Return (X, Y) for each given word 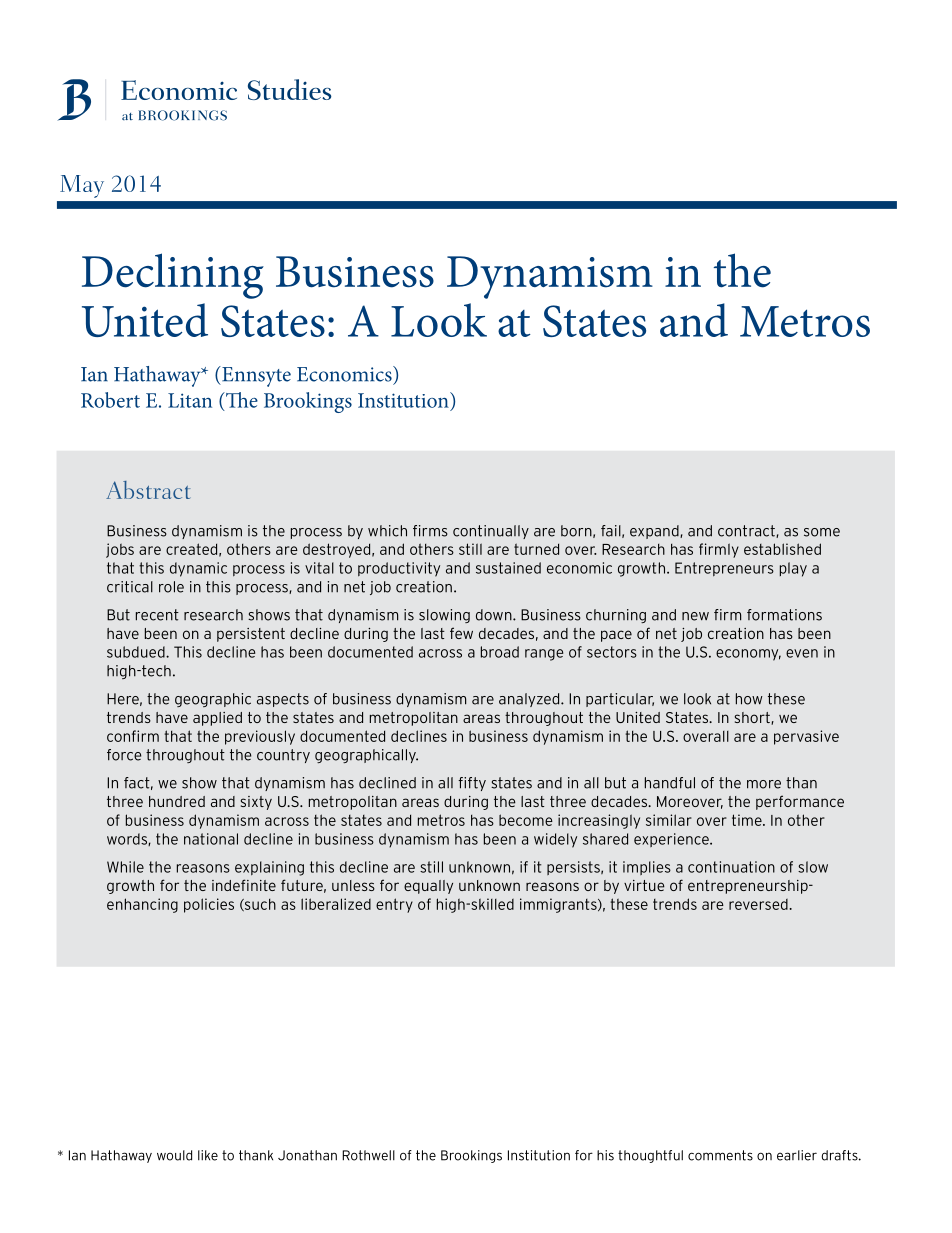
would (174, 1155)
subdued (137, 652)
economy (748, 655)
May (82, 186)
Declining (173, 276)
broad (500, 652)
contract (747, 531)
